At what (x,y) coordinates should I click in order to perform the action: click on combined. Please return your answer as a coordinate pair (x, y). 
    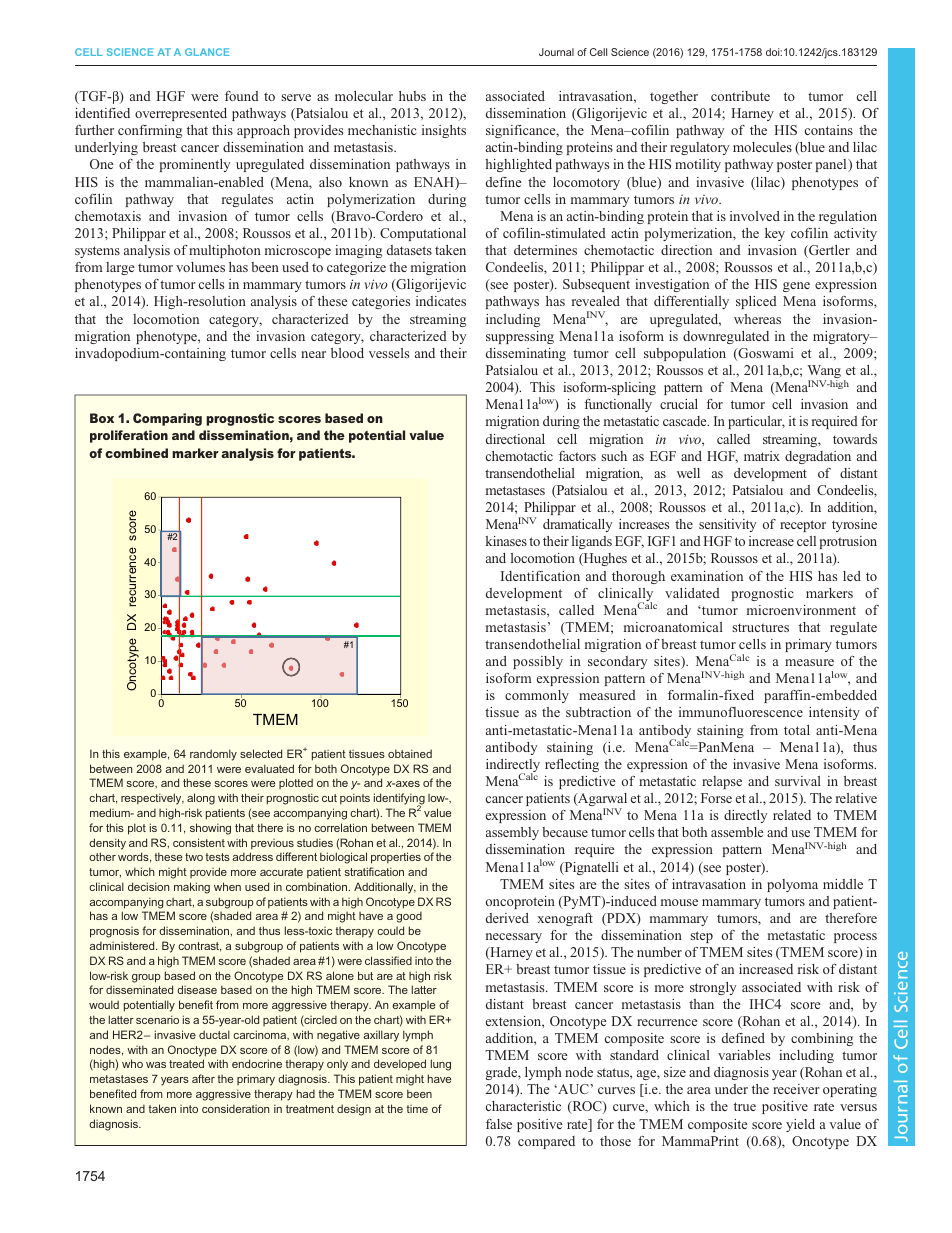
    Looking at the image, I should click on (136, 453).
